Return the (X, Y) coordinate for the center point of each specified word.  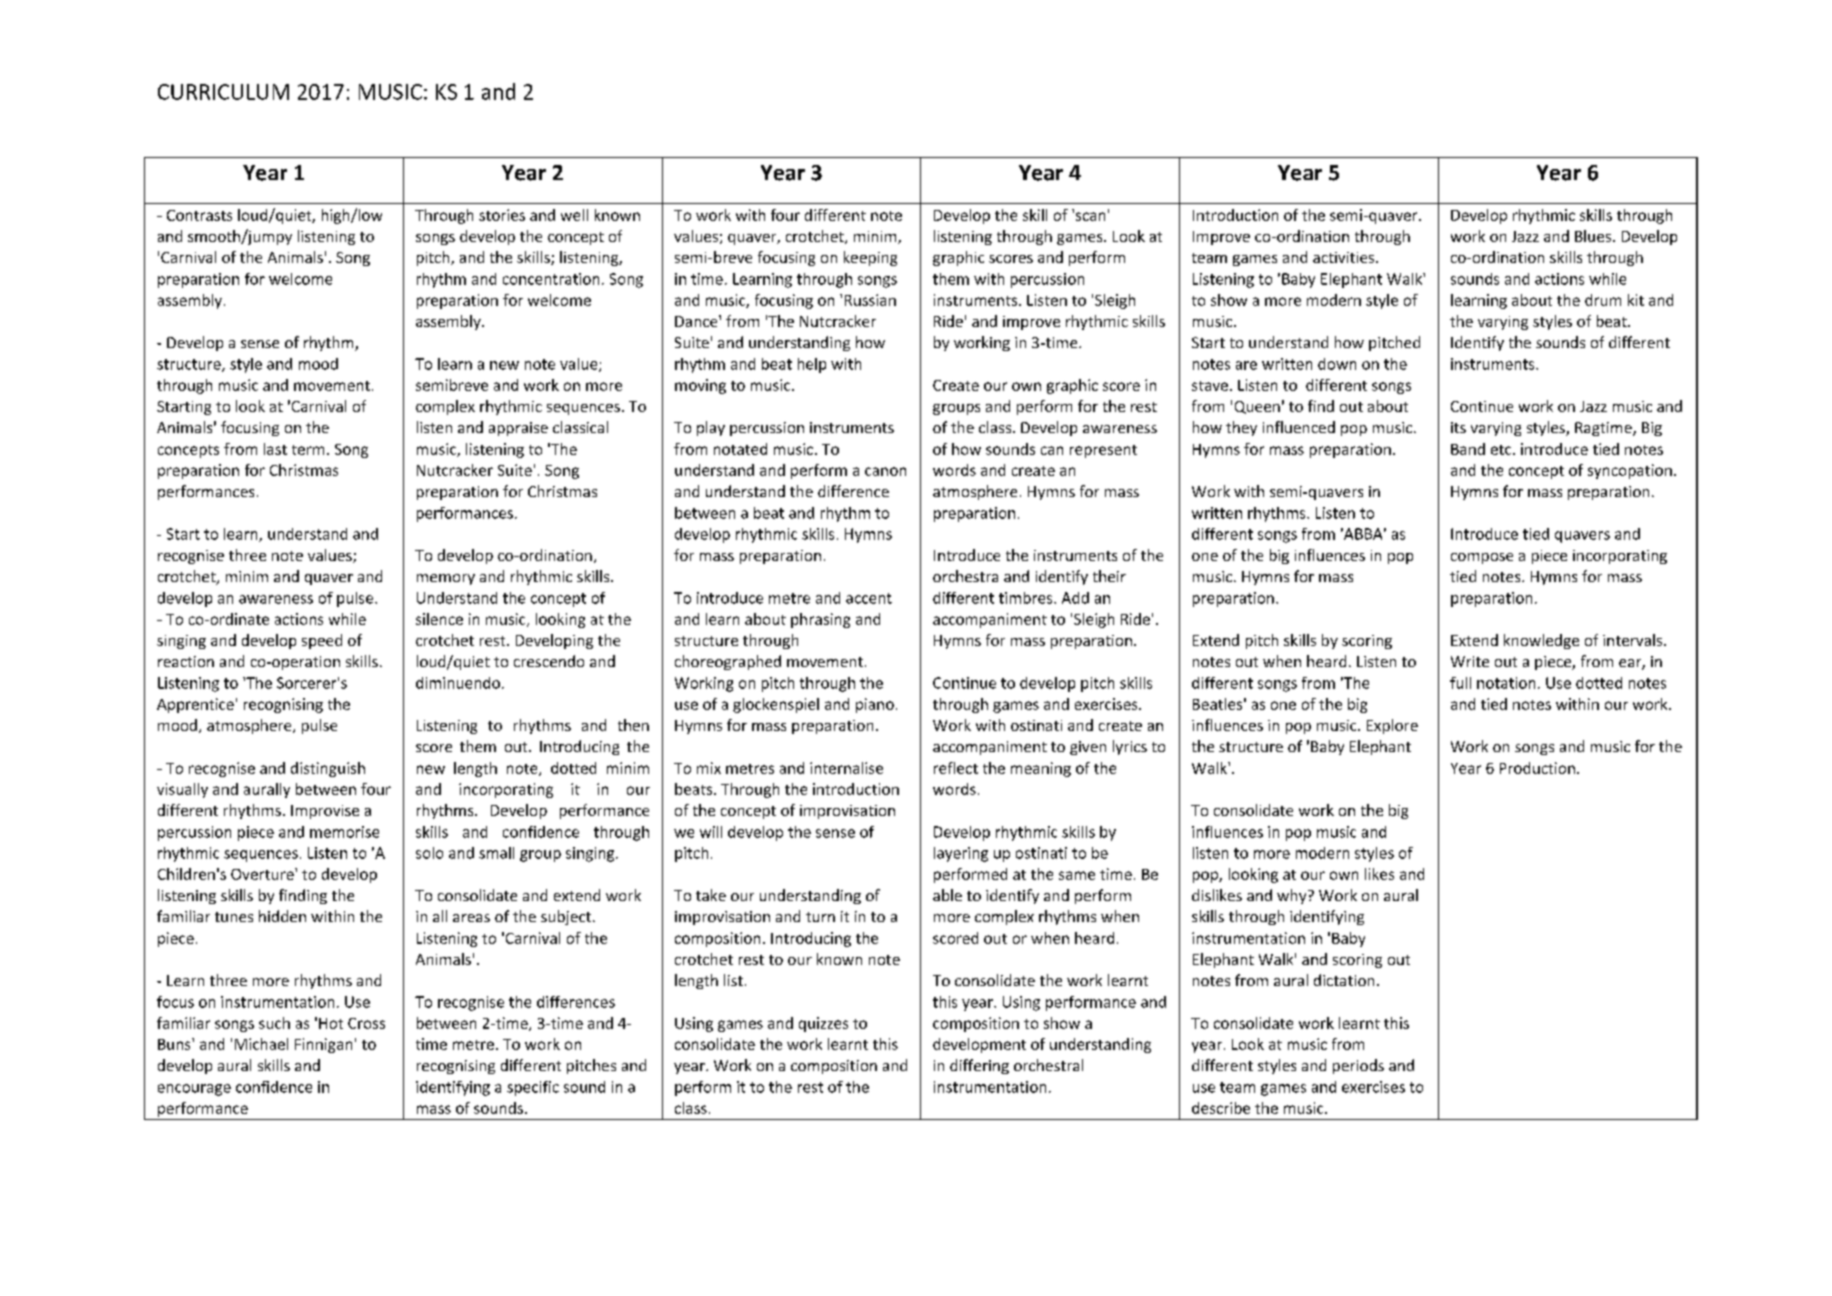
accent (869, 598)
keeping (870, 258)
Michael (261, 1044)
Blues (1594, 236)
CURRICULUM (223, 92)
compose (1482, 558)
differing (979, 1066)
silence (439, 619)
